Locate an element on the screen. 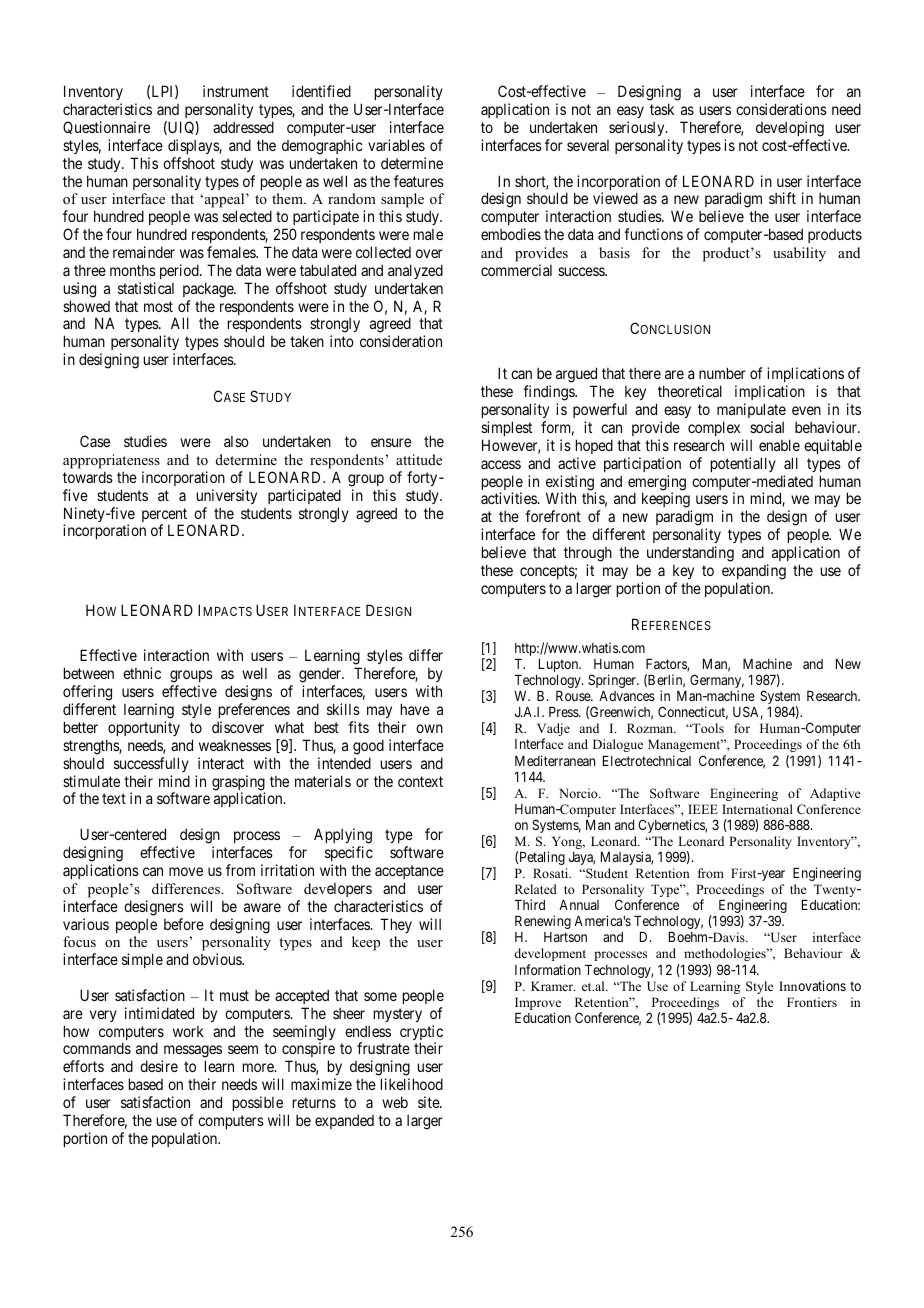  own is located at coordinates (429, 728).
